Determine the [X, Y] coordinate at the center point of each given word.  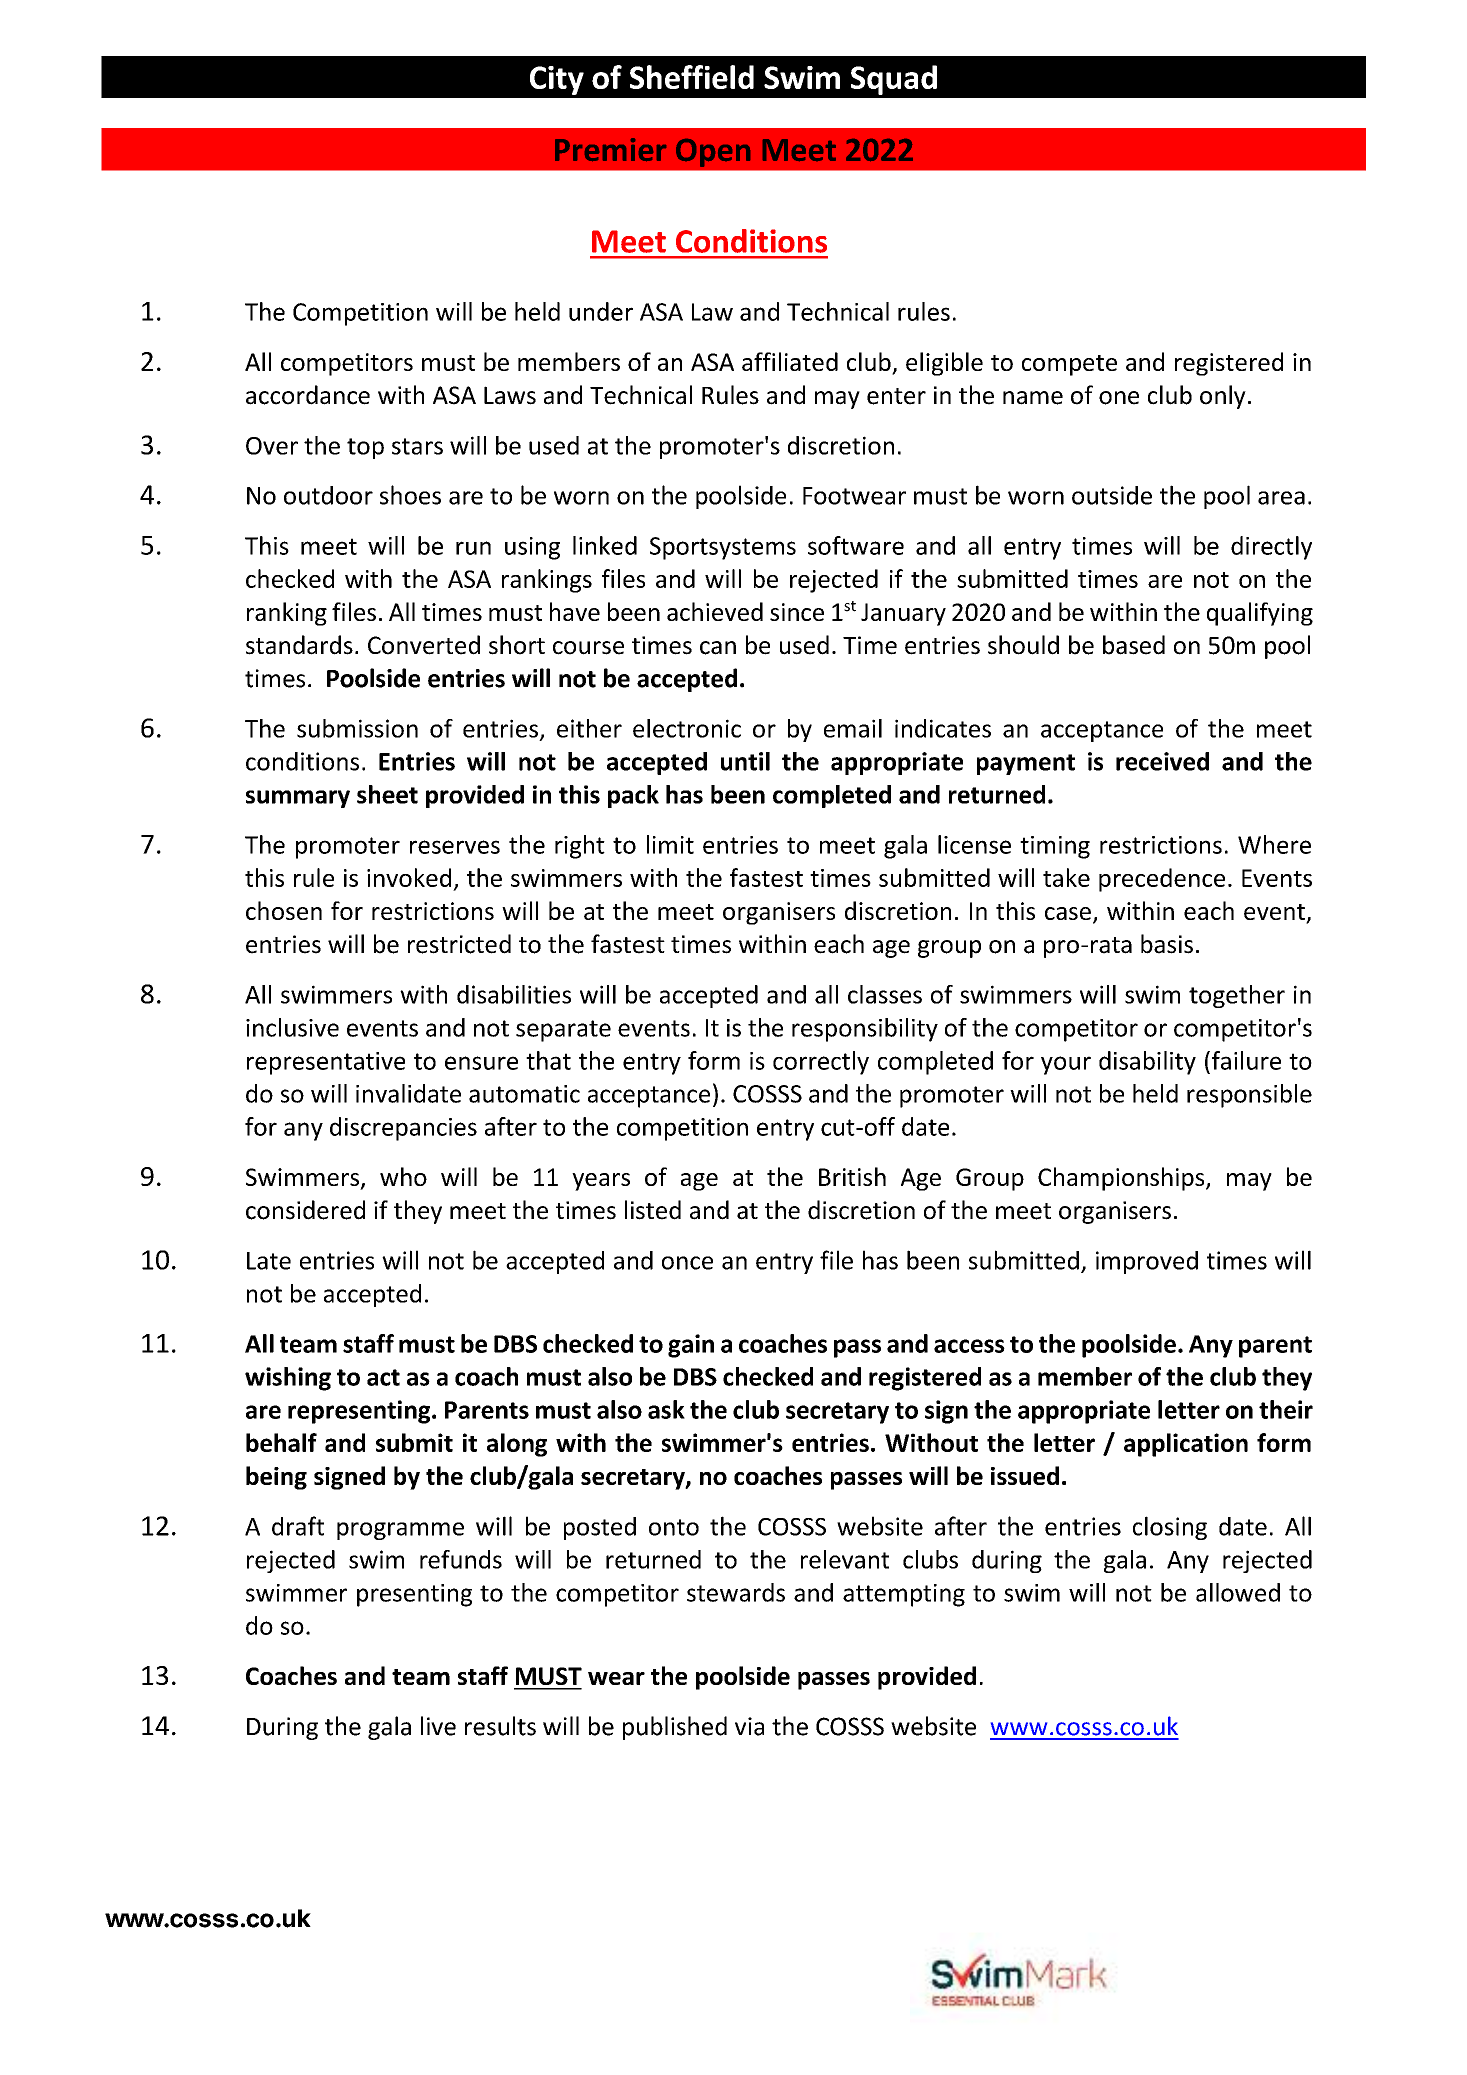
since [797, 612]
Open [713, 153]
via [749, 1726]
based [1134, 645]
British [852, 1176]
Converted [424, 645]
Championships [1122, 1179]
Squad [894, 80]
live [438, 1726]
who [403, 1176]
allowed [1238, 1592]
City [557, 80]
